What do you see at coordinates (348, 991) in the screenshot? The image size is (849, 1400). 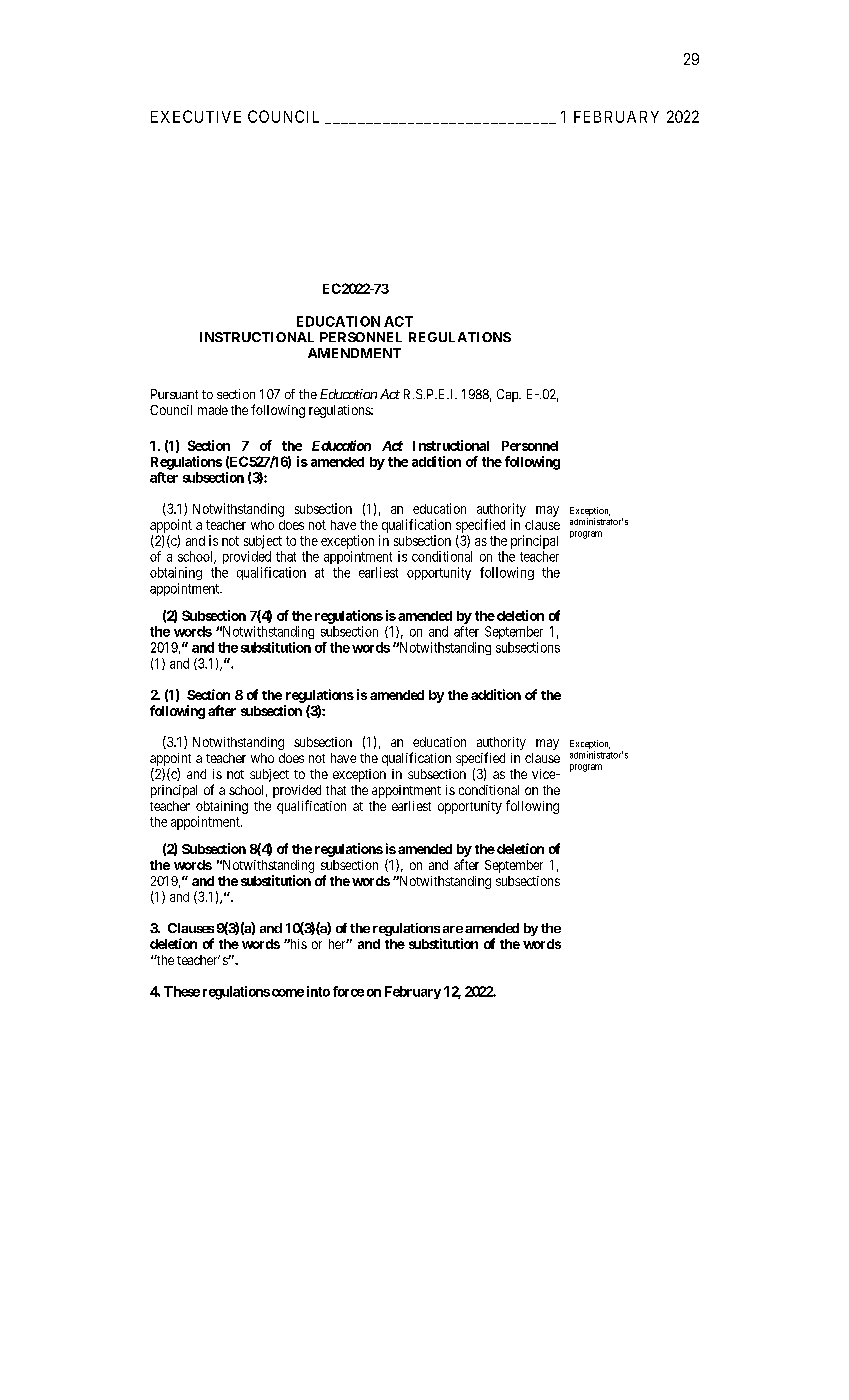 I see `force` at bounding box center [348, 991].
